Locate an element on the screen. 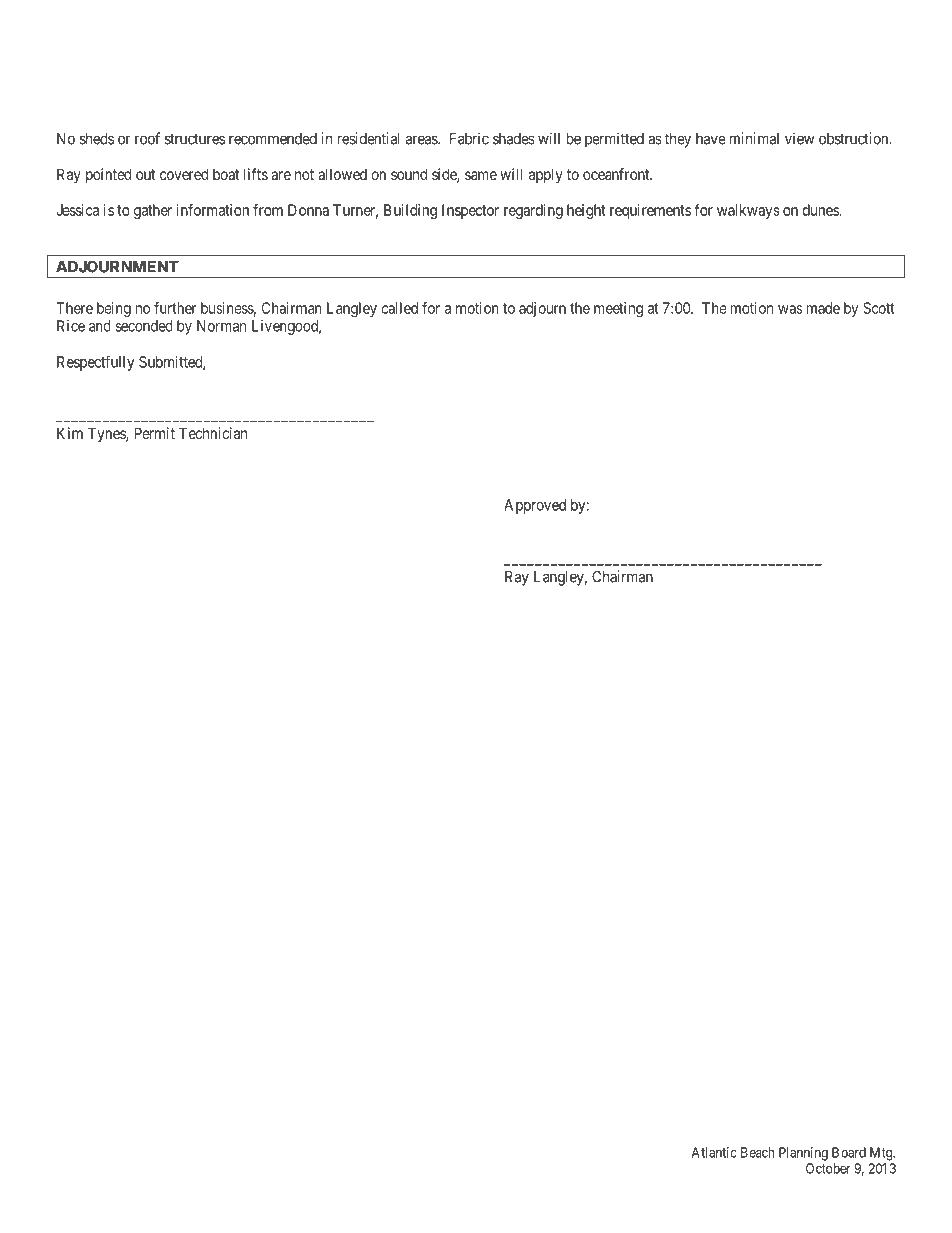 Image resolution: width=952 pixels, height=1233 pixels. was is located at coordinates (790, 309).
